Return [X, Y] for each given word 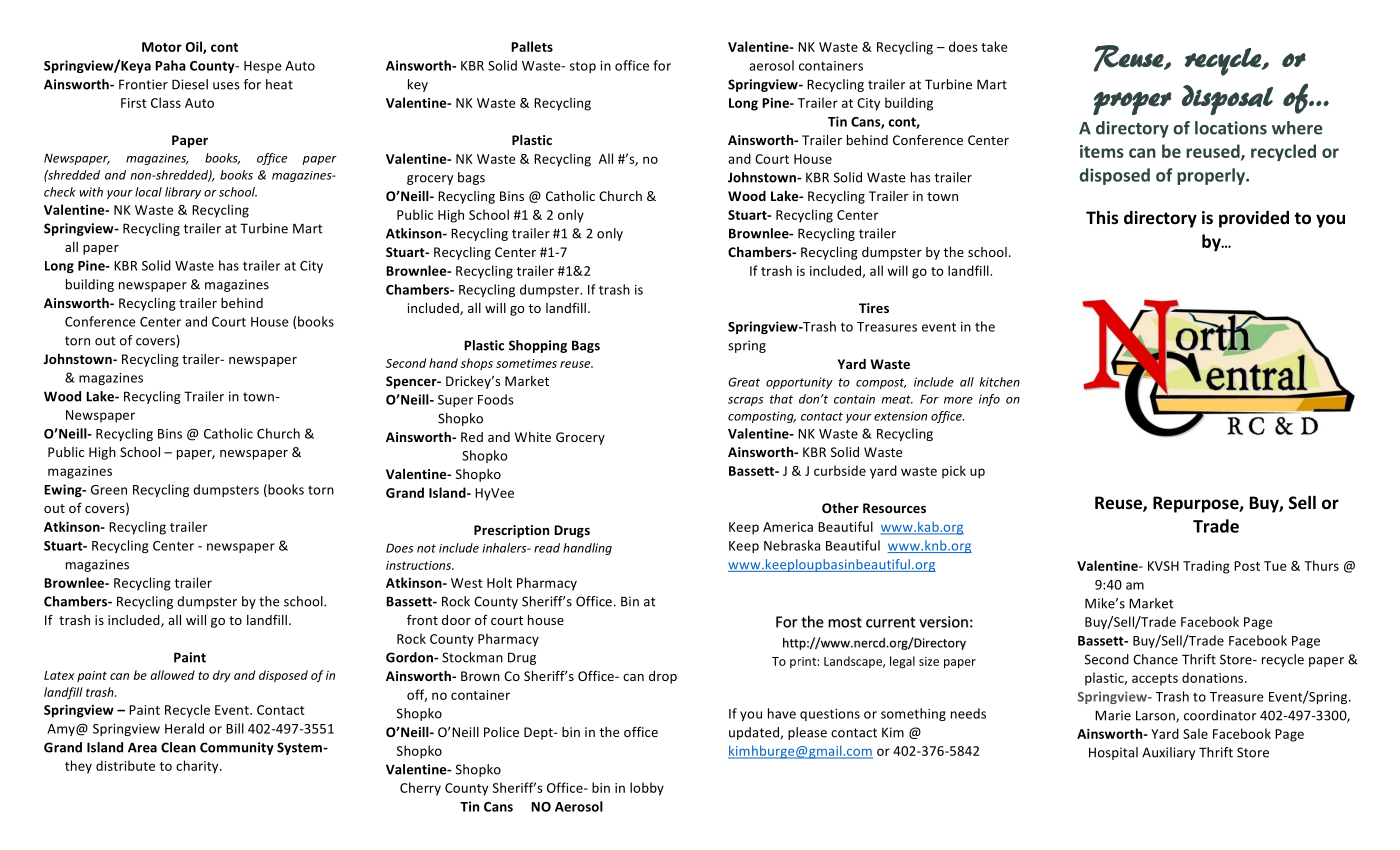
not [426, 548]
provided [1254, 219]
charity [198, 767]
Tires [874, 308]
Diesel [190, 84]
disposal [1227, 100]
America [788, 527]
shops [477, 364]
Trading [1206, 567]
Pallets [532, 46]
